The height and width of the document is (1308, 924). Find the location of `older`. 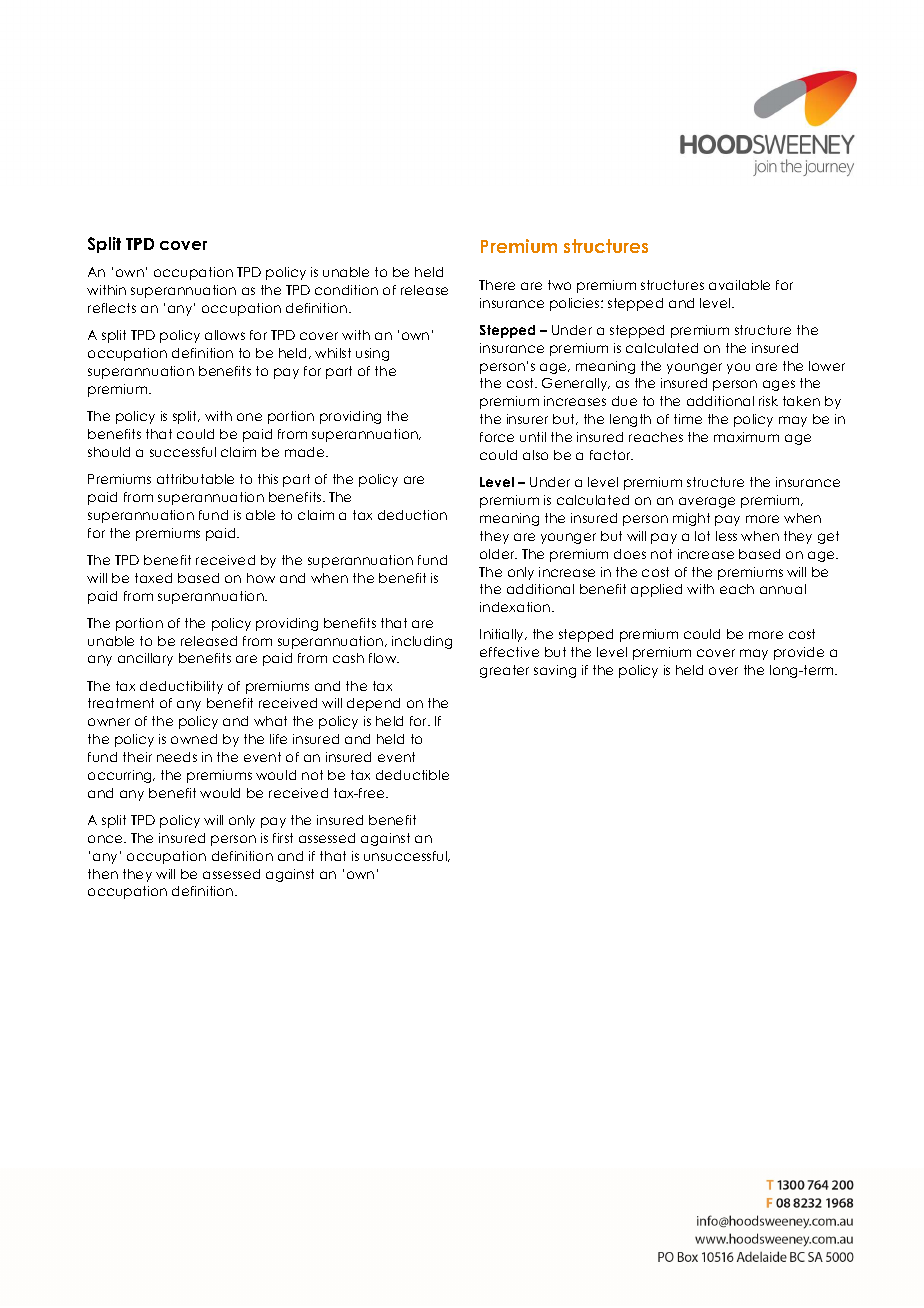

older is located at coordinates (498, 554).
